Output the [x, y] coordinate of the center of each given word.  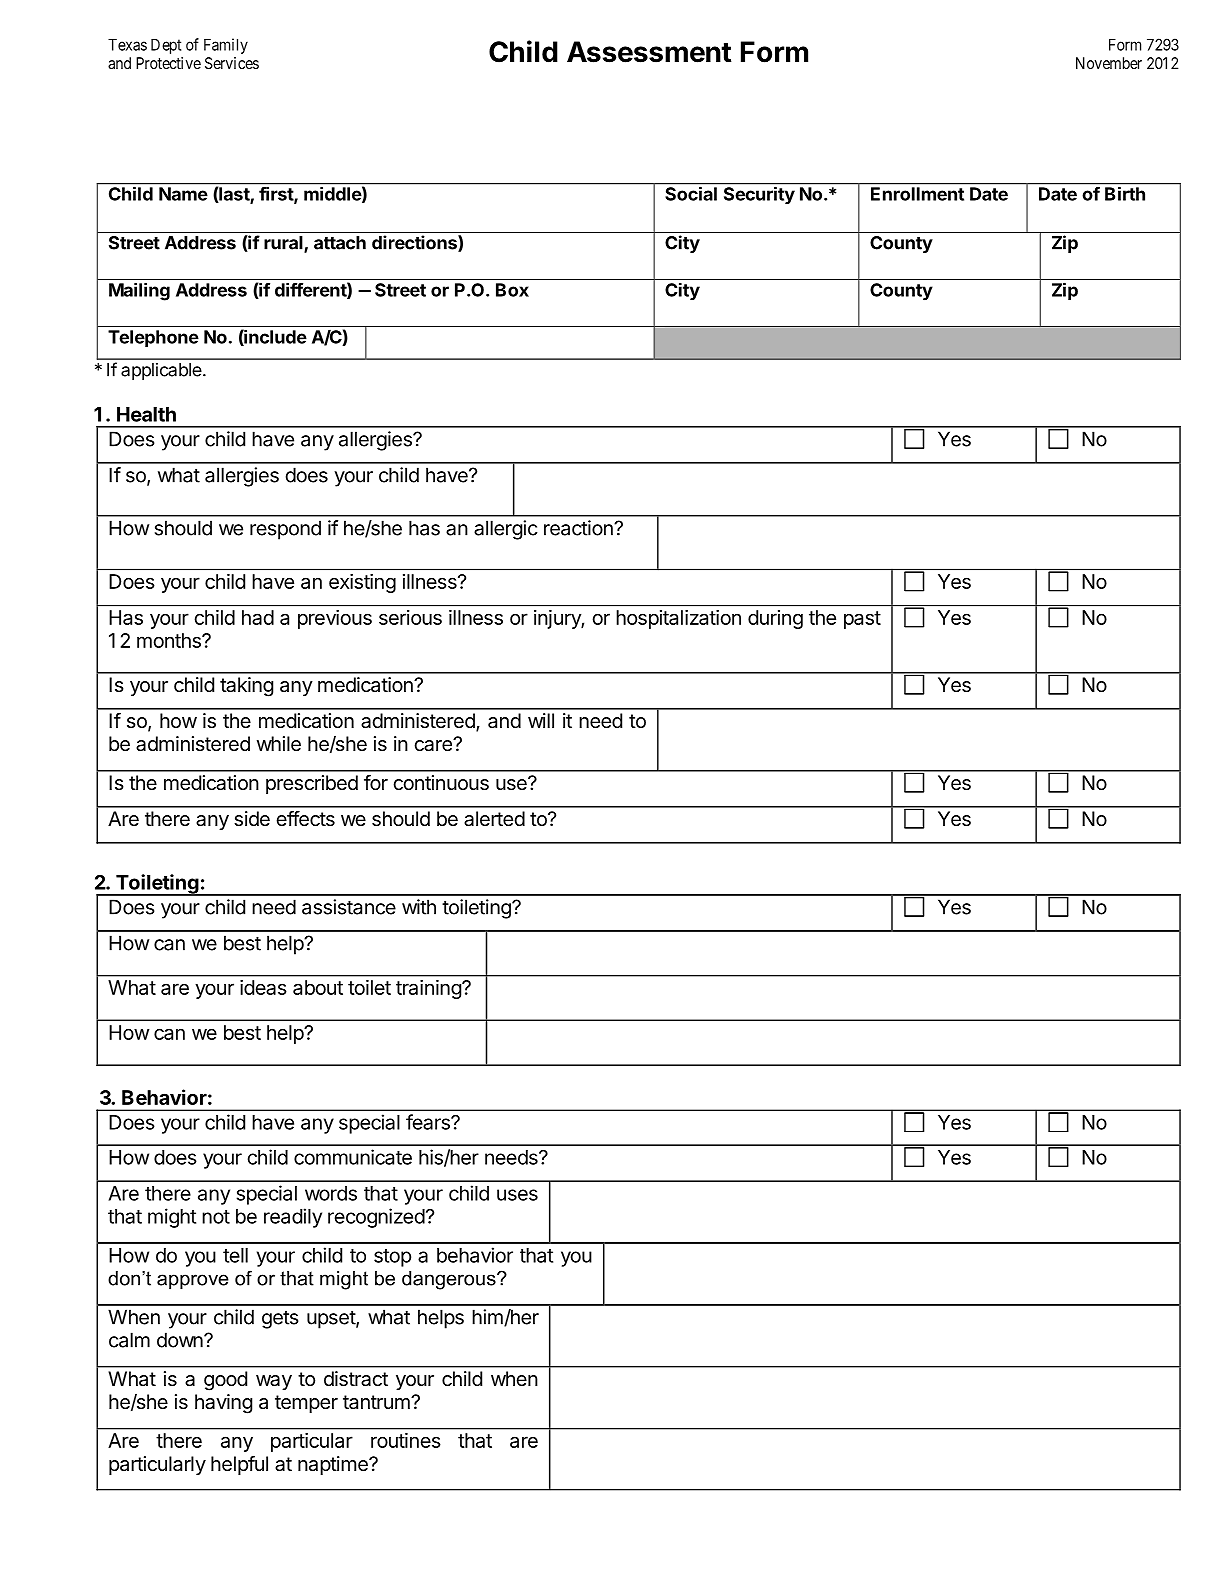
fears [429, 1122]
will [541, 720]
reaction [579, 528]
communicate [353, 1157]
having [223, 1404]
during [775, 619]
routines [406, 1440]
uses [517, 1195]
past [862, 620]
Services [232, 63]
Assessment [649, 52]
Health [146, 414]
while [279, 744]
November [1109, 63]
